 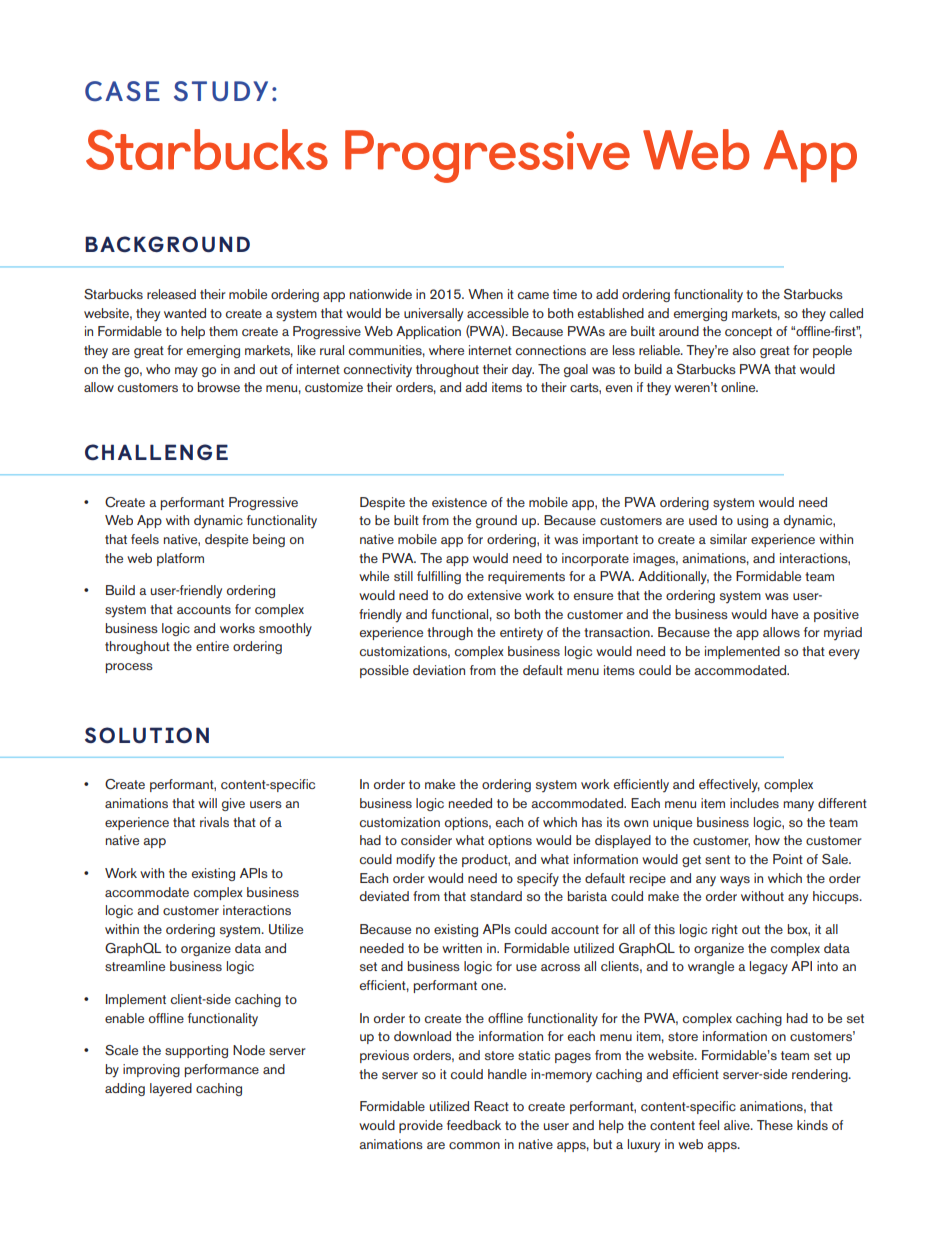 I want to click on smoothly, so click(x=285, y=630).
